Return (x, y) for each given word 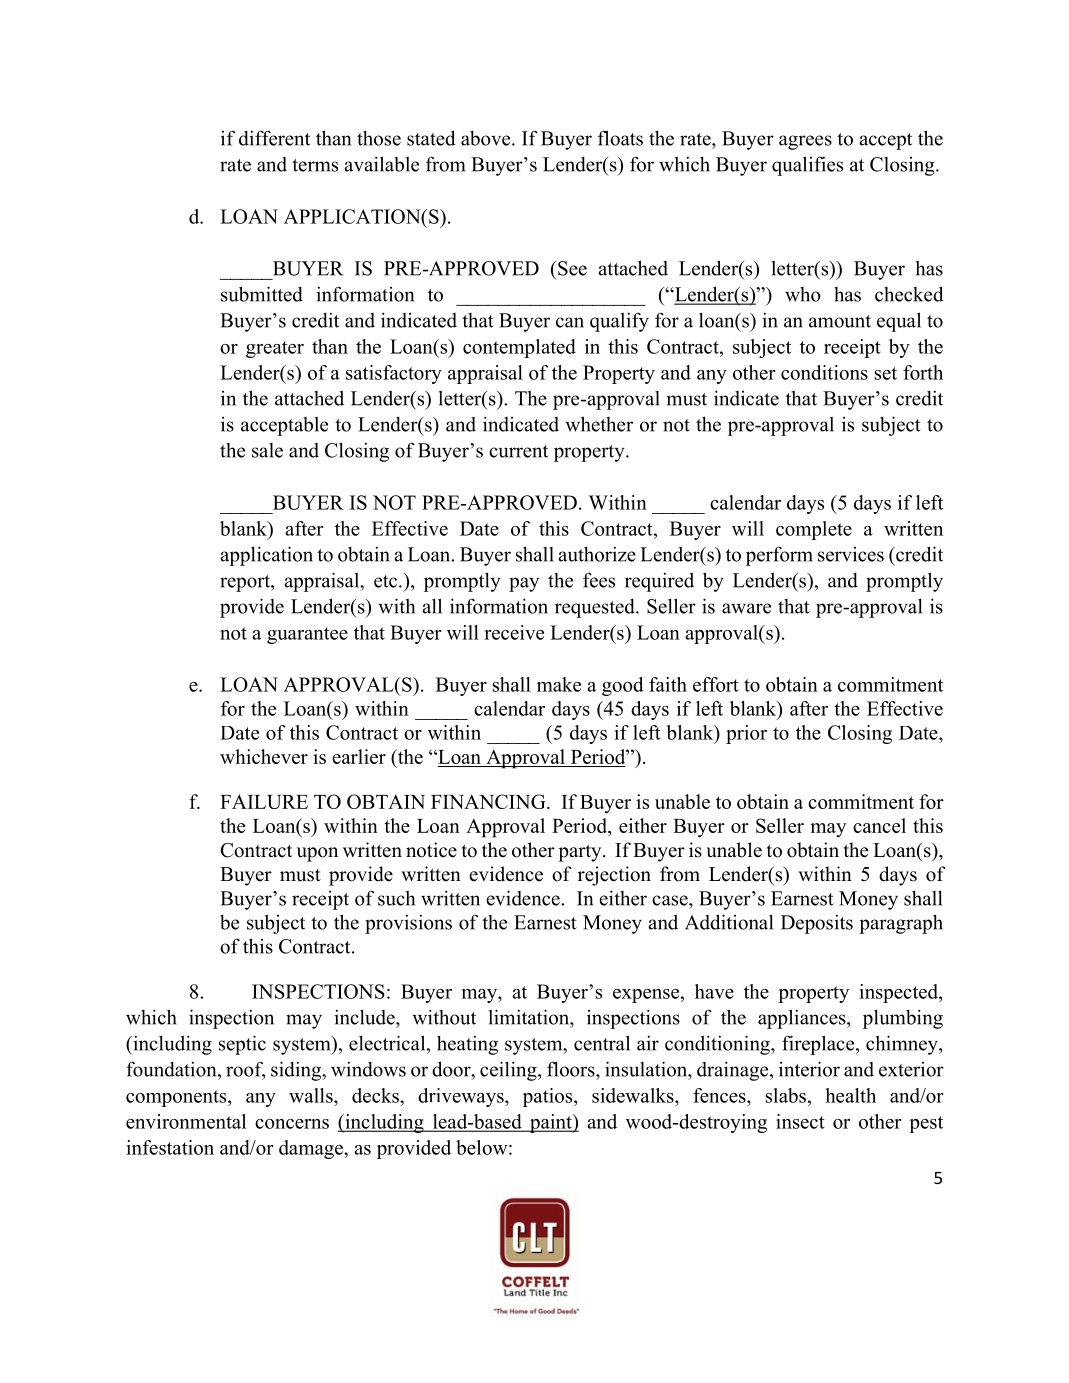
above (487, 138)
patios (549, 1097)
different (274, 138)
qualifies (807, 166)
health (850, 1095)
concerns (292, 1124)
